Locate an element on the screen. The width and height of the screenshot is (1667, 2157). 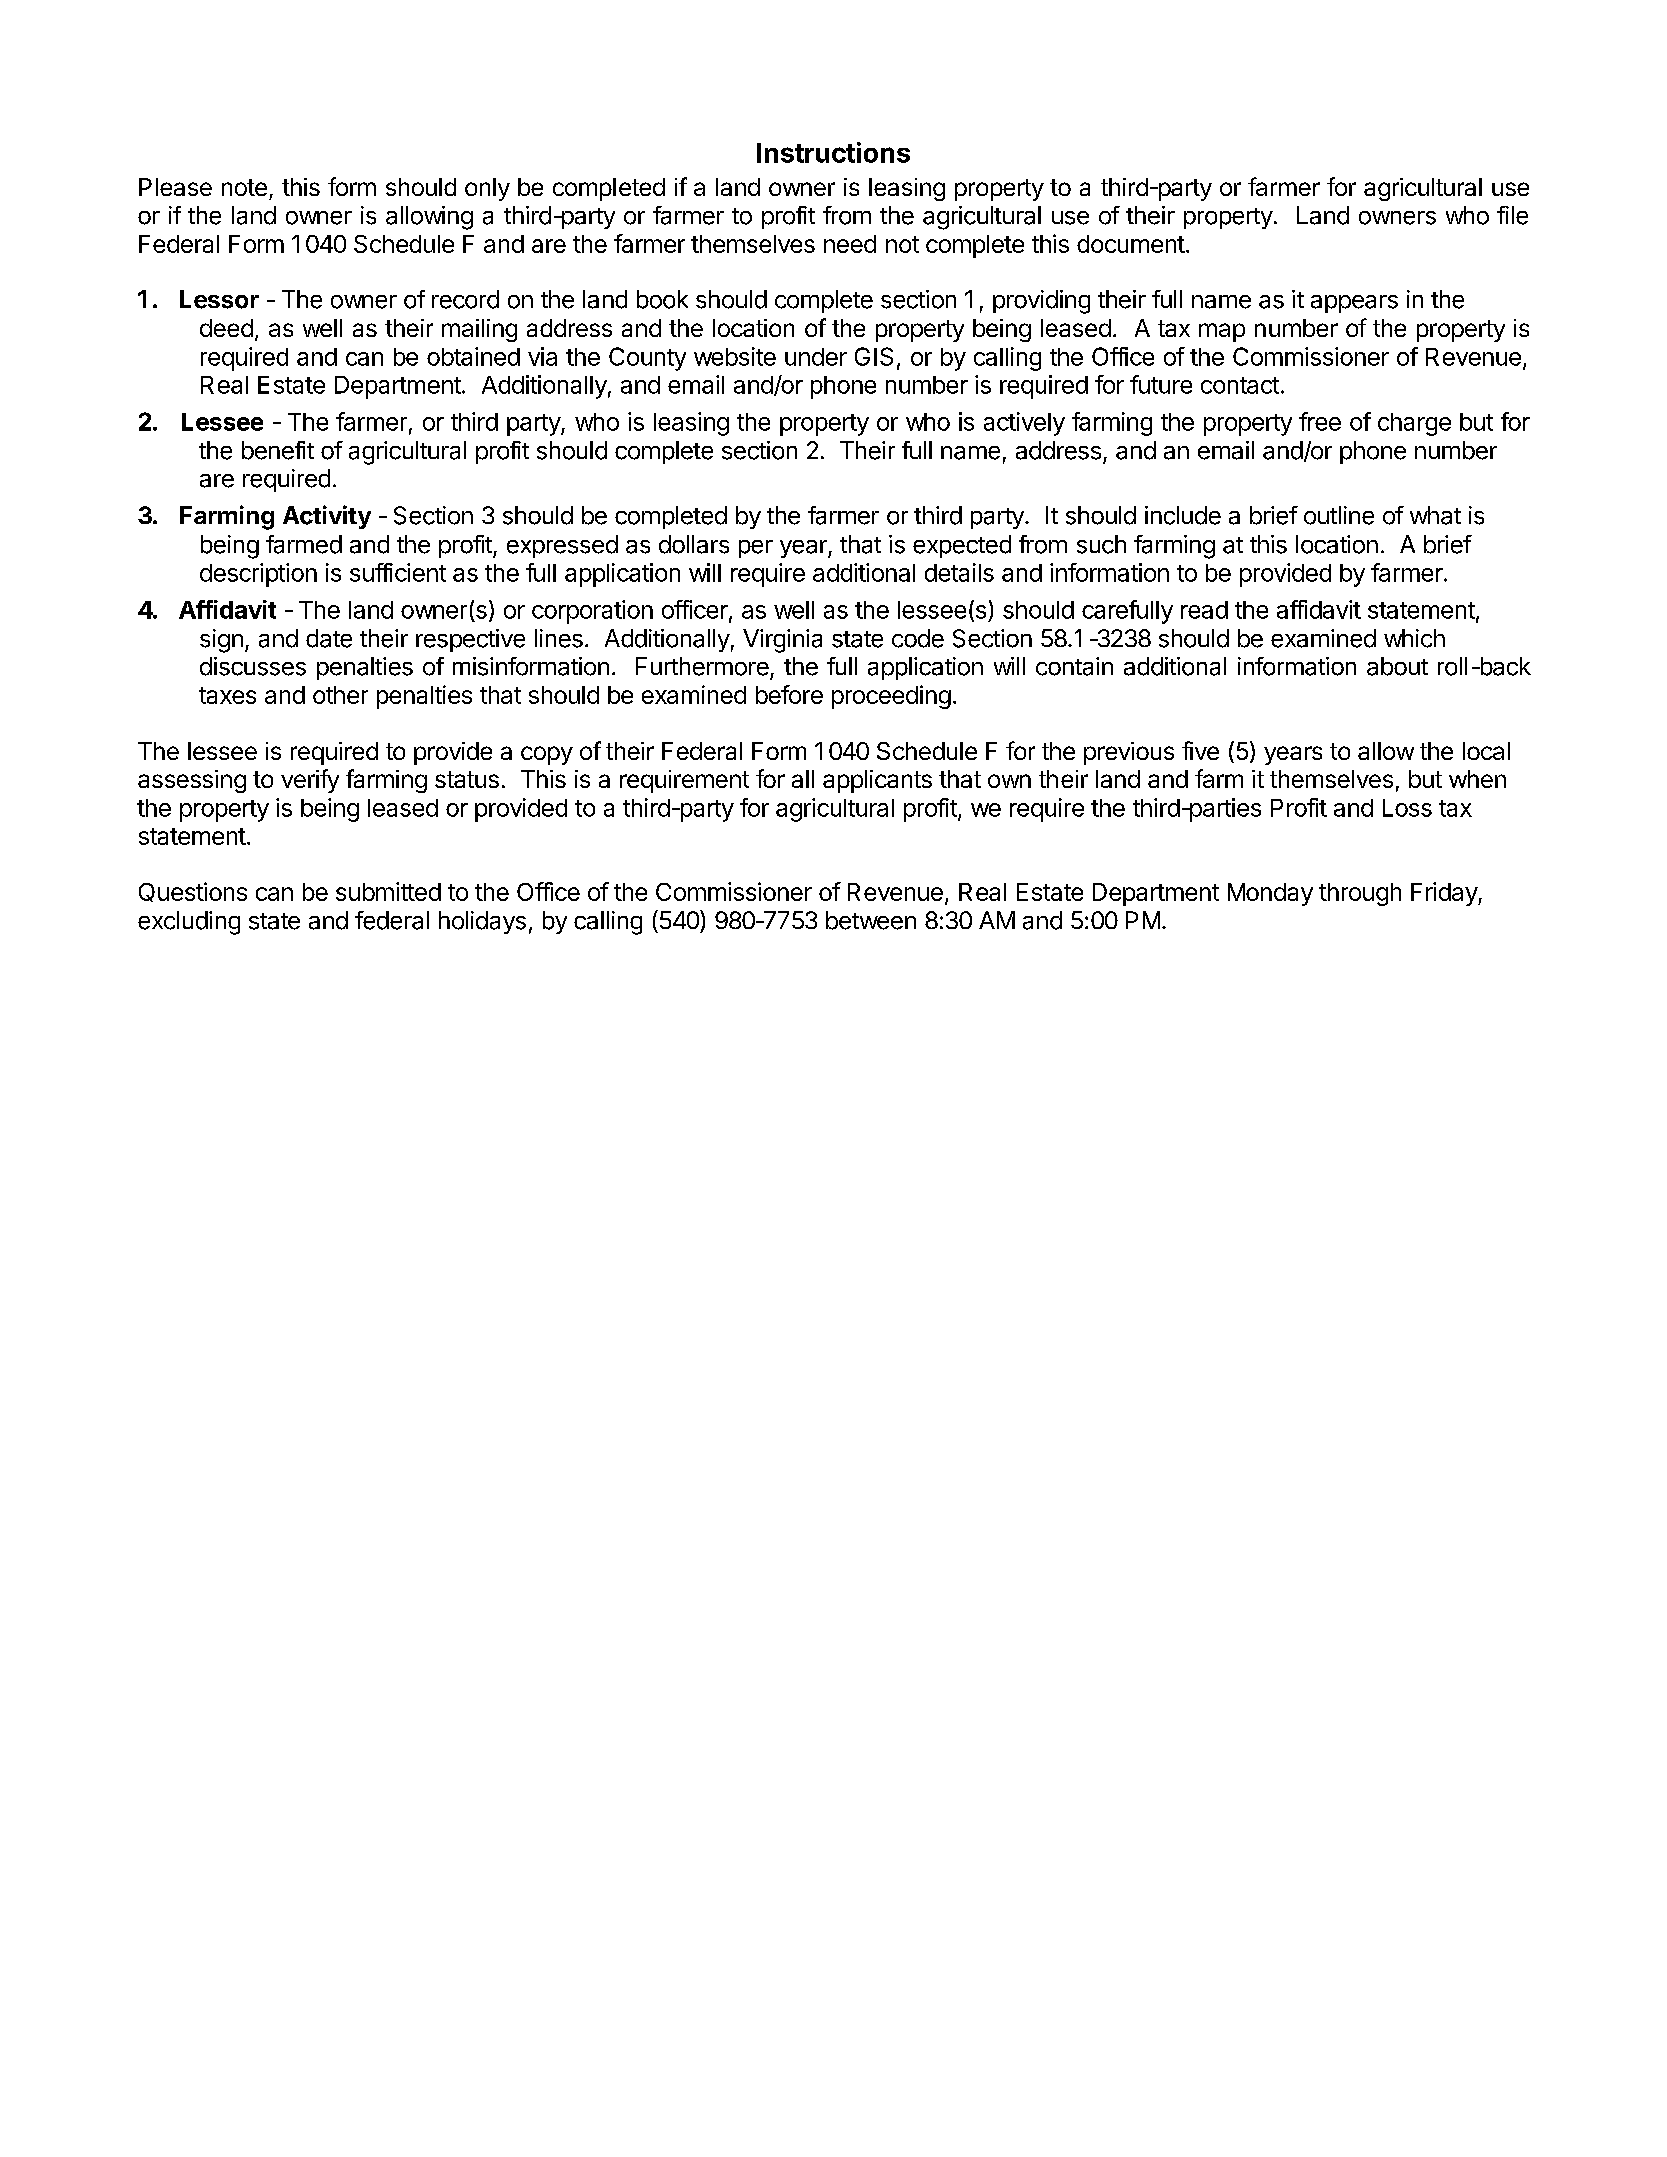
benefit is located at coordinates (278, 450).
